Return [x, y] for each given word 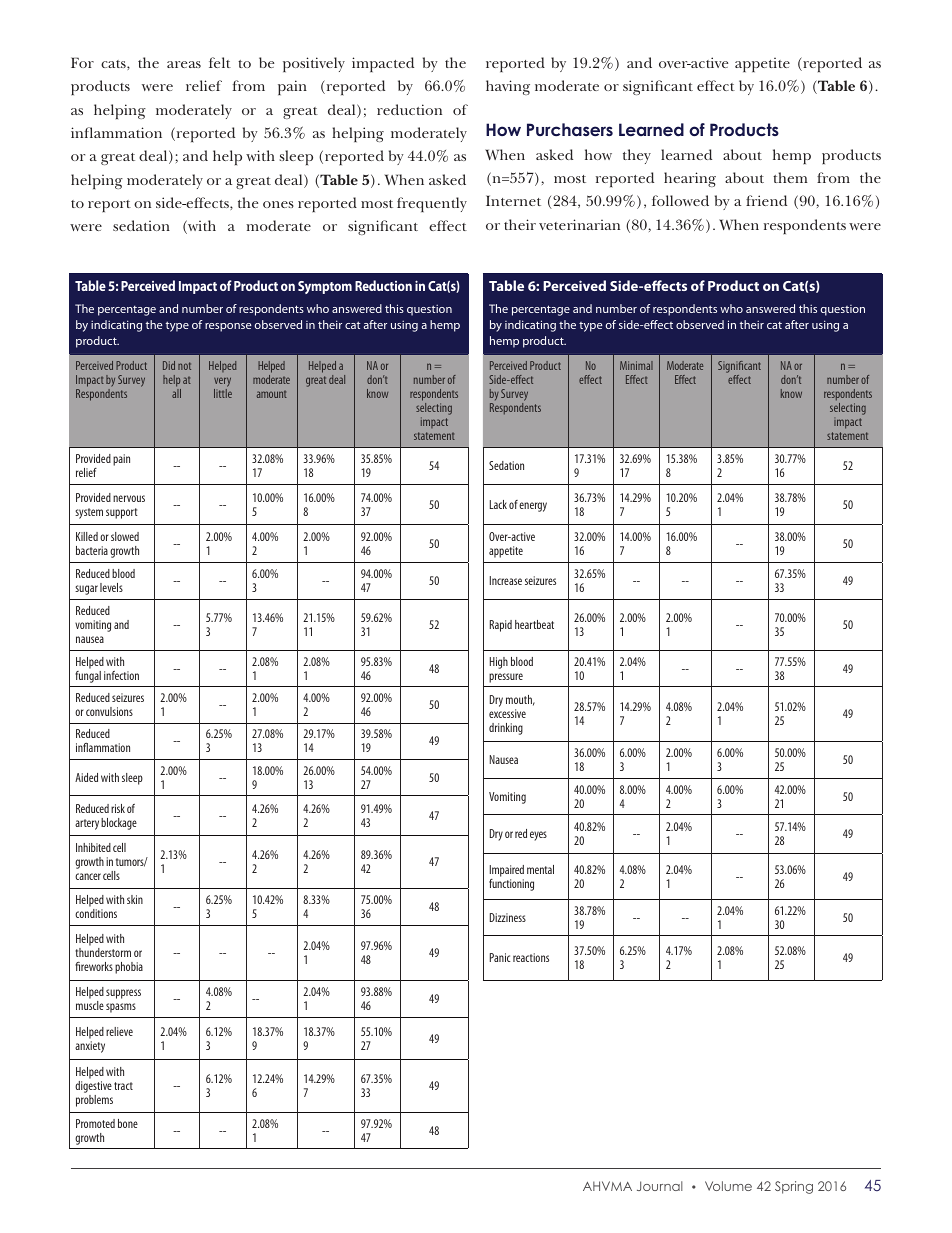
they [637, 156]
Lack [498, 504]
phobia [129, 968]
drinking [506, 729]
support [122, 513]
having [508, 87]
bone [128, 1123]
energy [533, 507]
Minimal [636, 365]
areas [184, 64]
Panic [500, 957]
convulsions [109, 711]
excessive [507, 713]
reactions [531, 957]
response [228, 327]
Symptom [325, 287]
